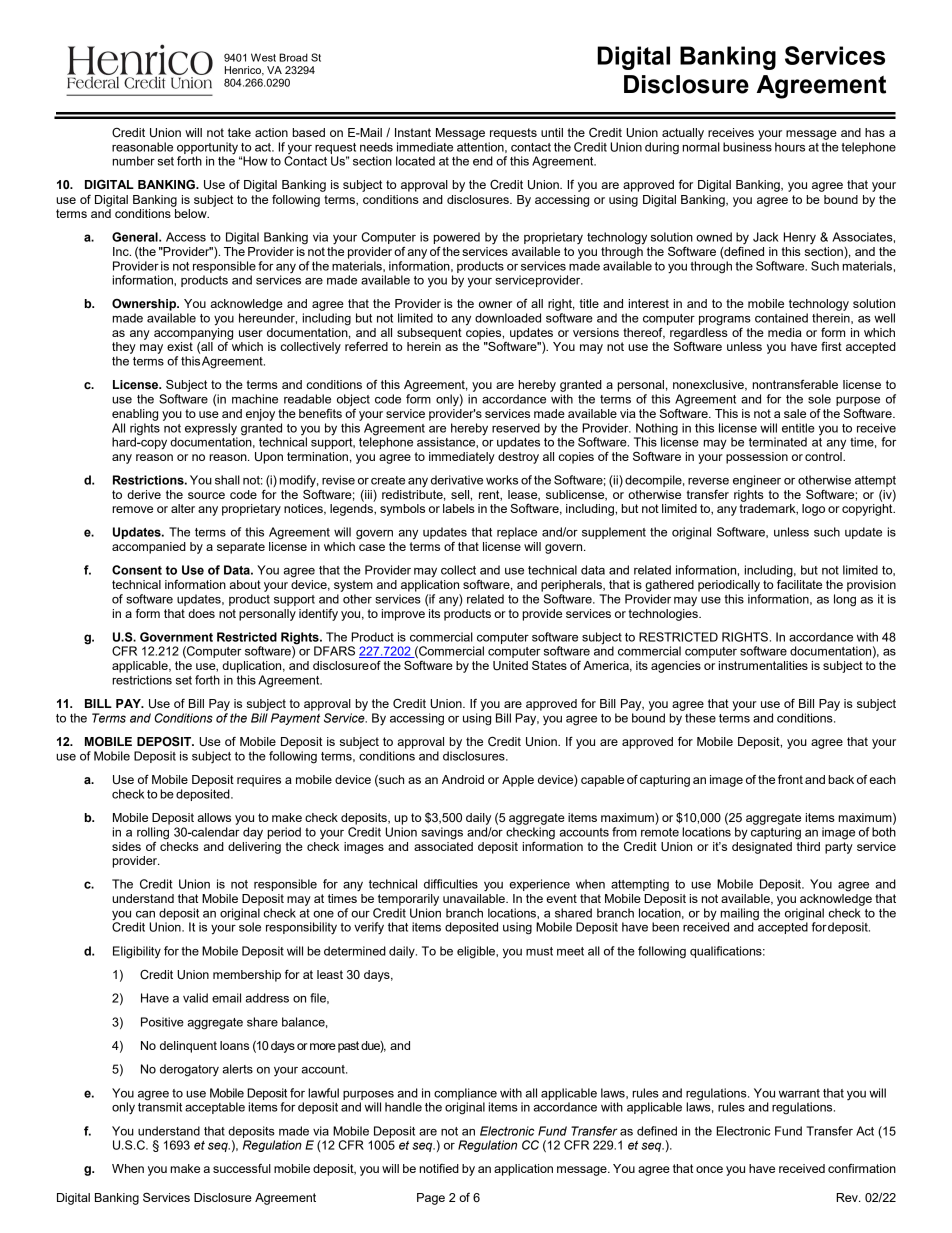 This screenshot has width=952, height=1233. What do you see at coordinates (439, 1168) in the screenshot?
I see `notified` at bounding box center [439, 1168].
